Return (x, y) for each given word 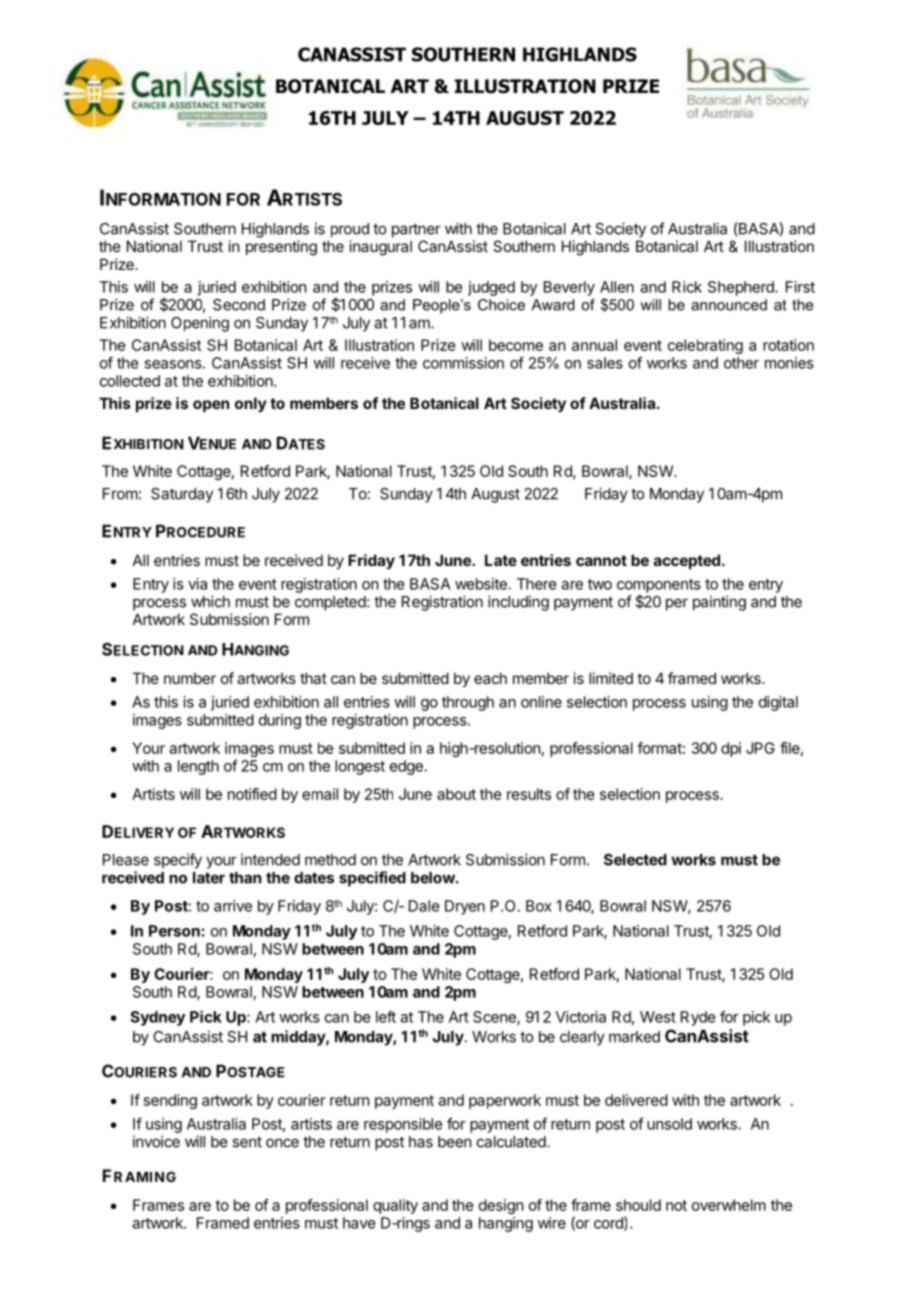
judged (491, 288)
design (501, 1206)
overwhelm (729, 1205)
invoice (156, 1141)
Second (239, 305)
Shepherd (742, 288)
